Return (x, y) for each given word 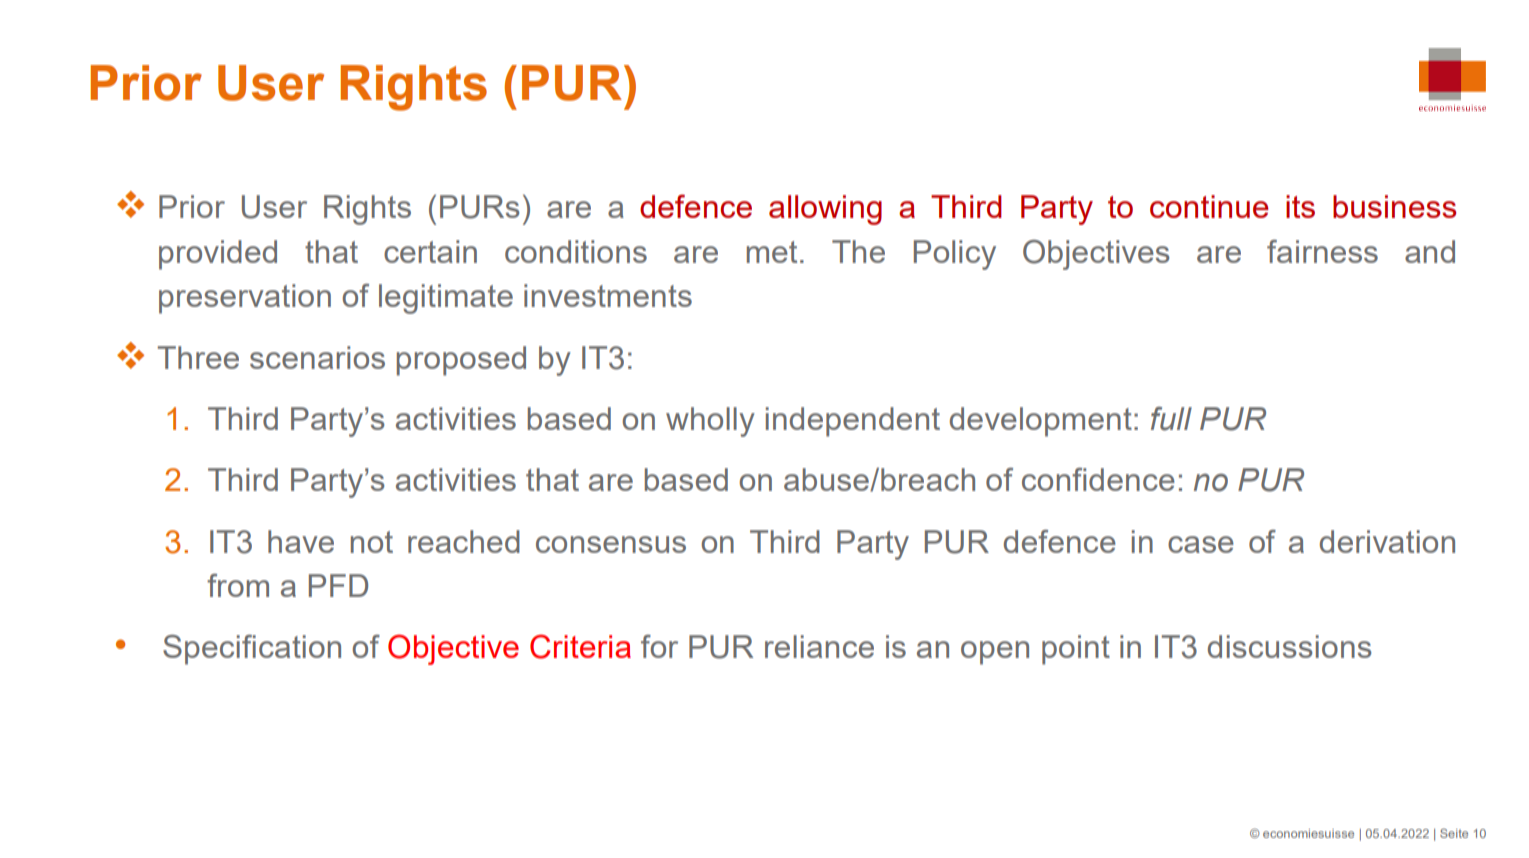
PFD (338, 585)
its (1300, 206)
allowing (825, 210)
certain (430, 251)
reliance (819, 646)
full (1171, 419)
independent (853, 422)
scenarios (317, 357)
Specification (252, 650)
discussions (1289, 646)
